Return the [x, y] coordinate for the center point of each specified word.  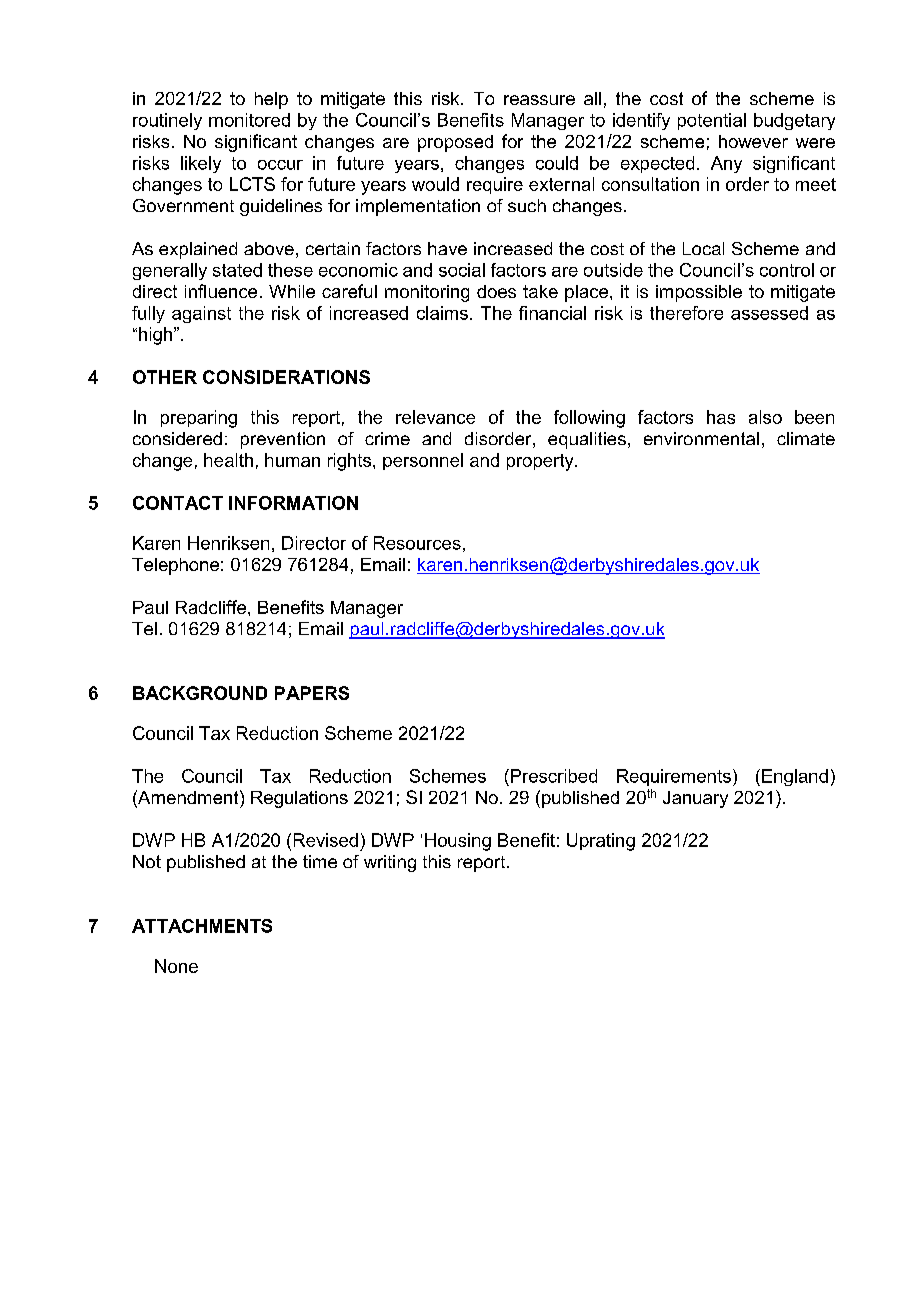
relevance [435, 417]
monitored [249, 120]
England [795, 777]
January [695, 799]
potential [712, 121]
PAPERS [312, 693]
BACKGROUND [200, 693]
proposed [455, 143]
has [721, 417]
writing [390, 863]
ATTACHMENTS [202, 926]
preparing [199, 419]
